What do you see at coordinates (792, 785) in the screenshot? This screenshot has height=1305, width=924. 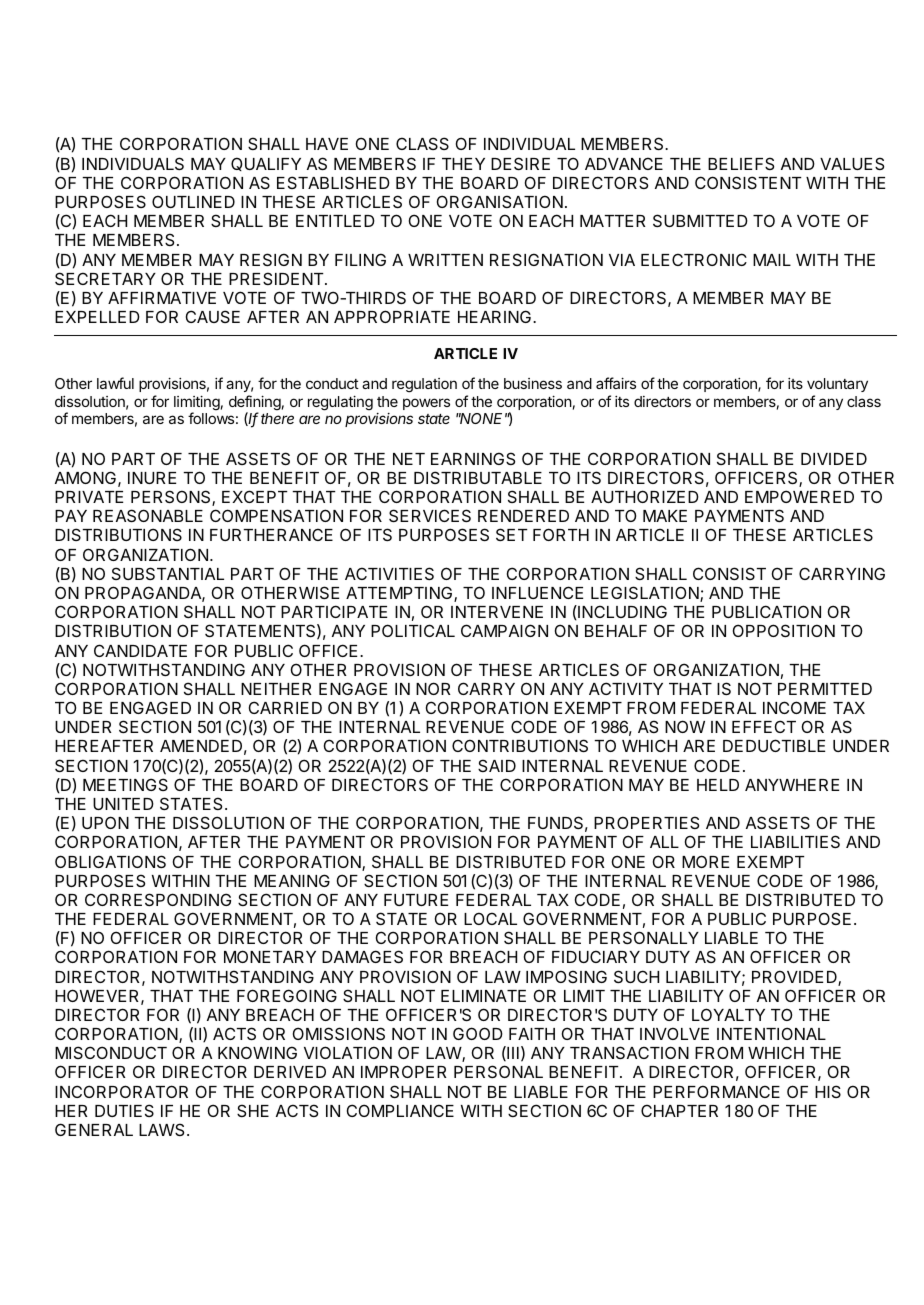 I see `ANYWHERE` at bounding box center [792, 785].
